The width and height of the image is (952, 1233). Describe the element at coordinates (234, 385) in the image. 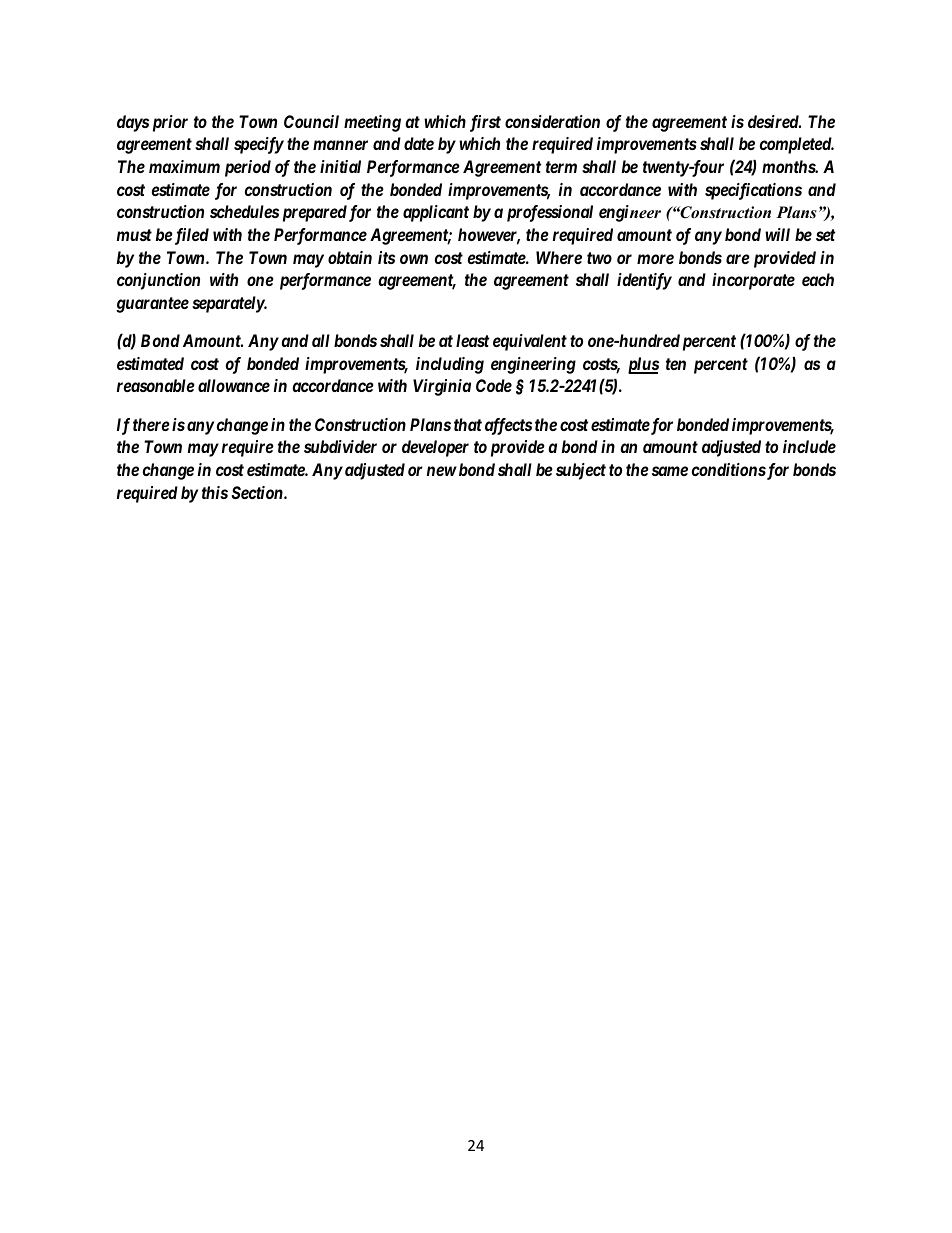

I see `allowance` at that location.
